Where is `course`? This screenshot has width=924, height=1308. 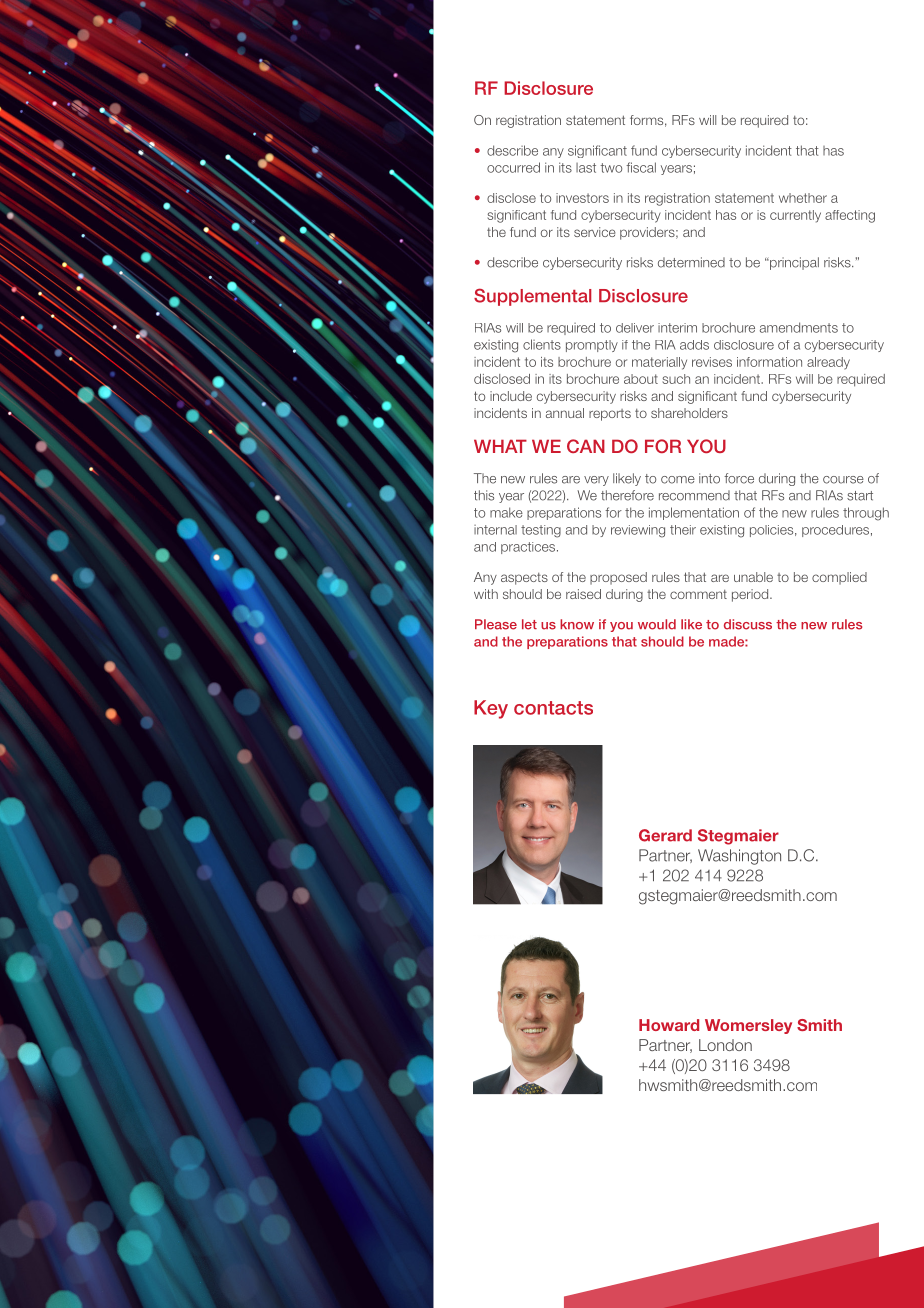 course is located at coordinates (843, 480).
